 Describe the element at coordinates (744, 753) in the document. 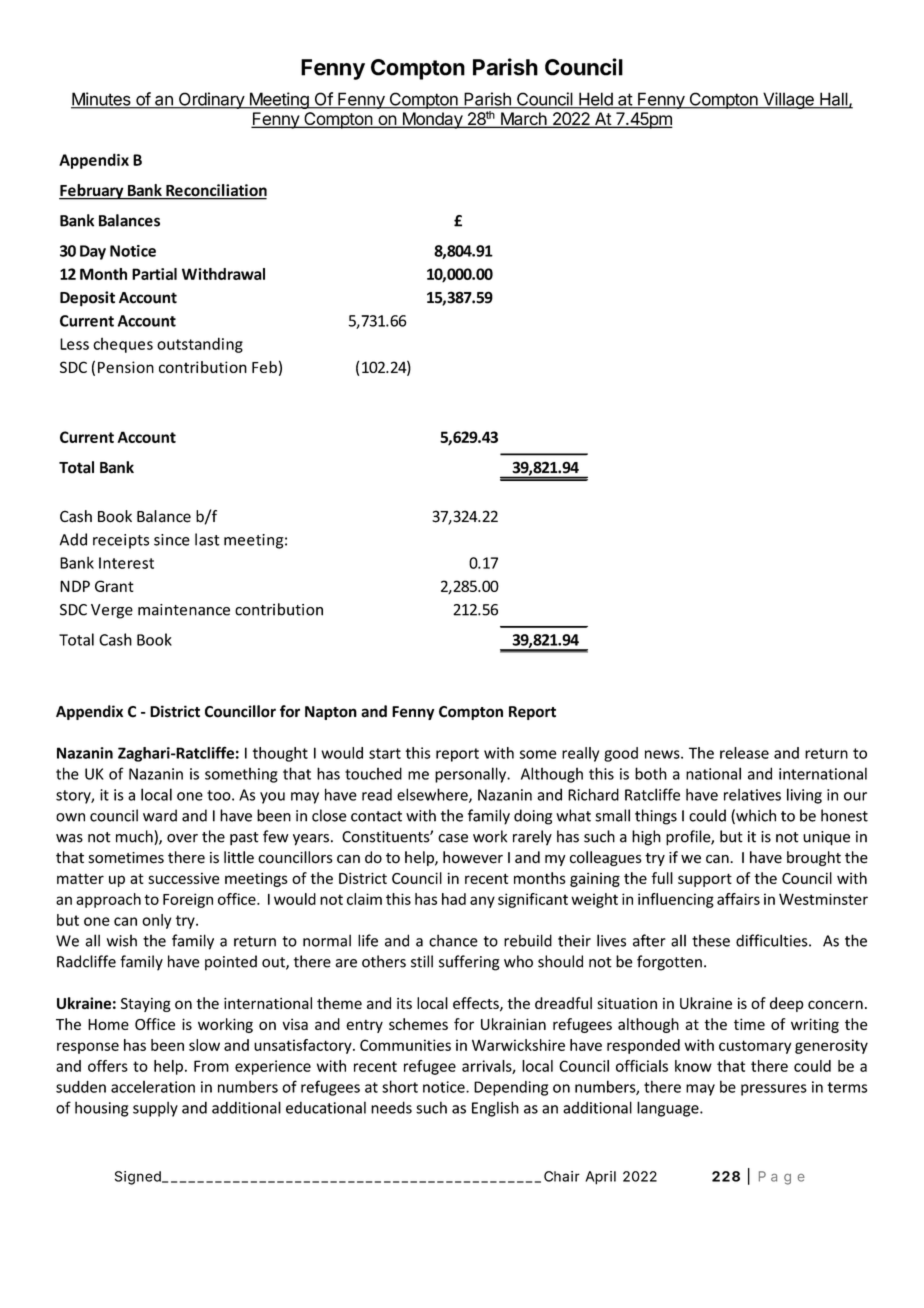

I see `release` at that location.
